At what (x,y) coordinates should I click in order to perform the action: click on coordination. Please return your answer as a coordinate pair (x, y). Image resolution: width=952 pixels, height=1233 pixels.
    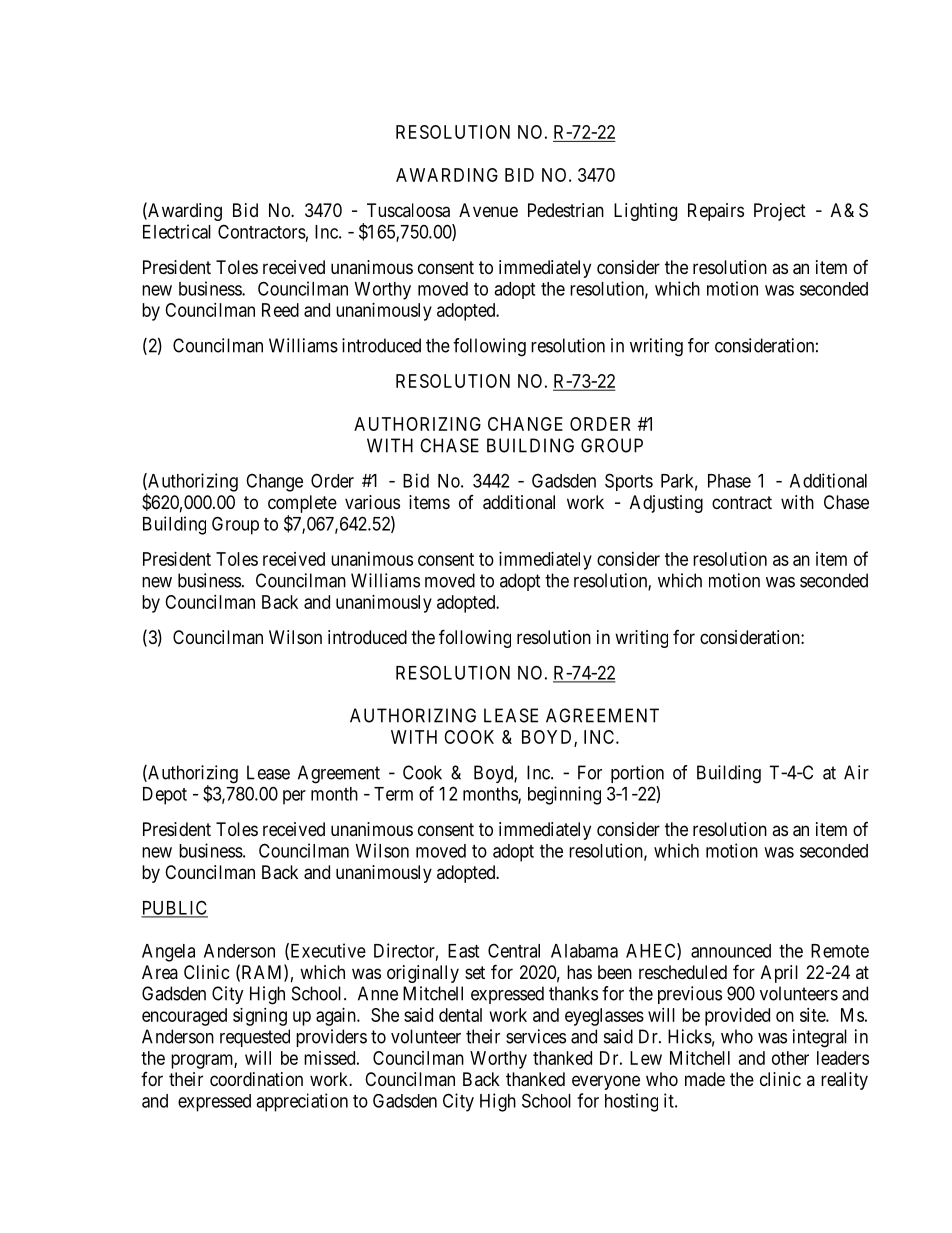
    Looking at the image, I should click on (256, 1079).
